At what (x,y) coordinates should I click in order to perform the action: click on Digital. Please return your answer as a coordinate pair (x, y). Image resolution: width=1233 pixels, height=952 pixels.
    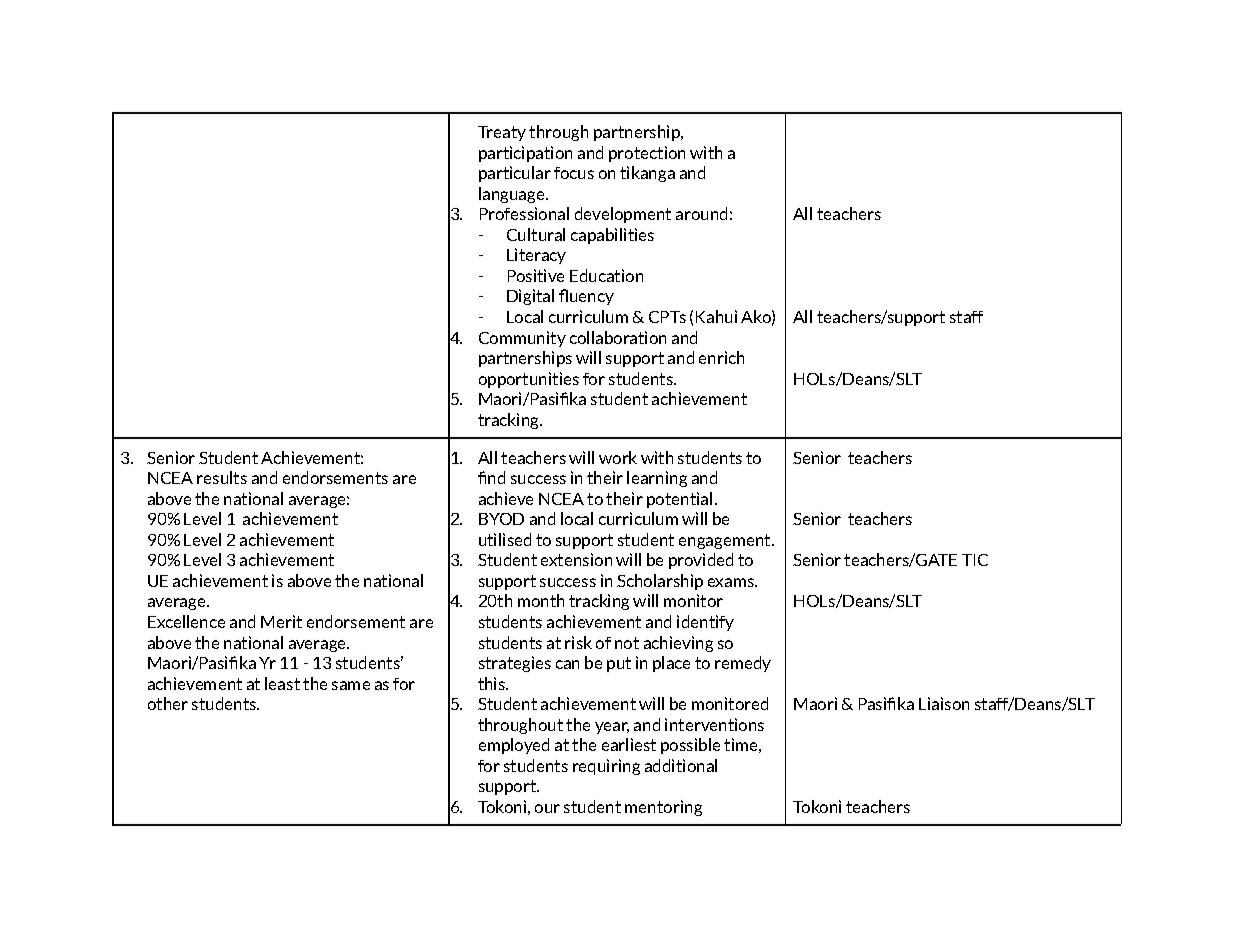
    Looking at the image, I should click on (530, 297).
